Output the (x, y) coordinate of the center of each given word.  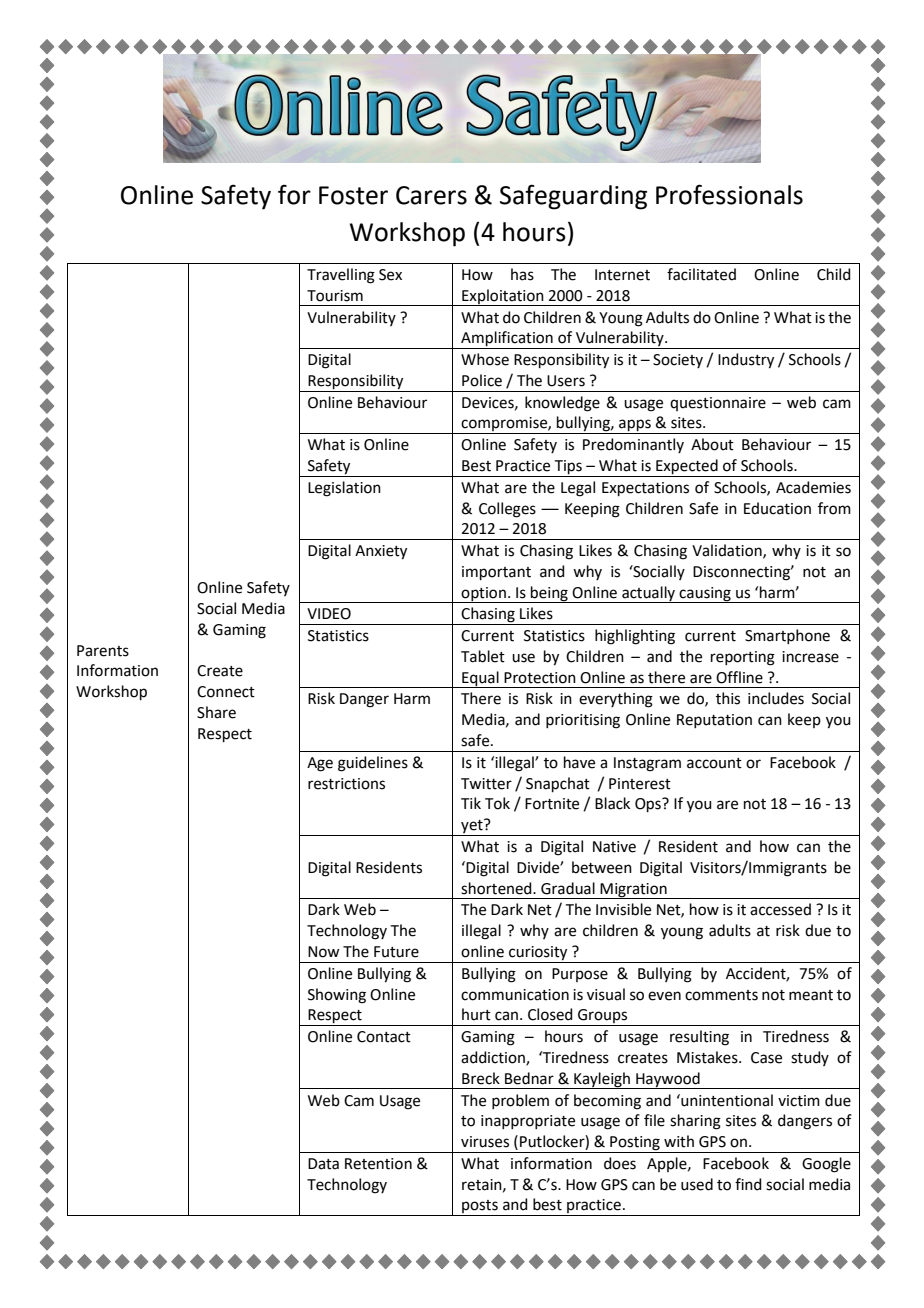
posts (480, 1208)
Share (216, 712)
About (712, 444)
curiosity (538, 954)
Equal (480, 679)
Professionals (729, 194)
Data (323, 1164)
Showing (337, 996)
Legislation (344, 489)
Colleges (507, 510)
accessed (780, 909)
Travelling (341, 276)
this (728, 698)
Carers (431, 195)
